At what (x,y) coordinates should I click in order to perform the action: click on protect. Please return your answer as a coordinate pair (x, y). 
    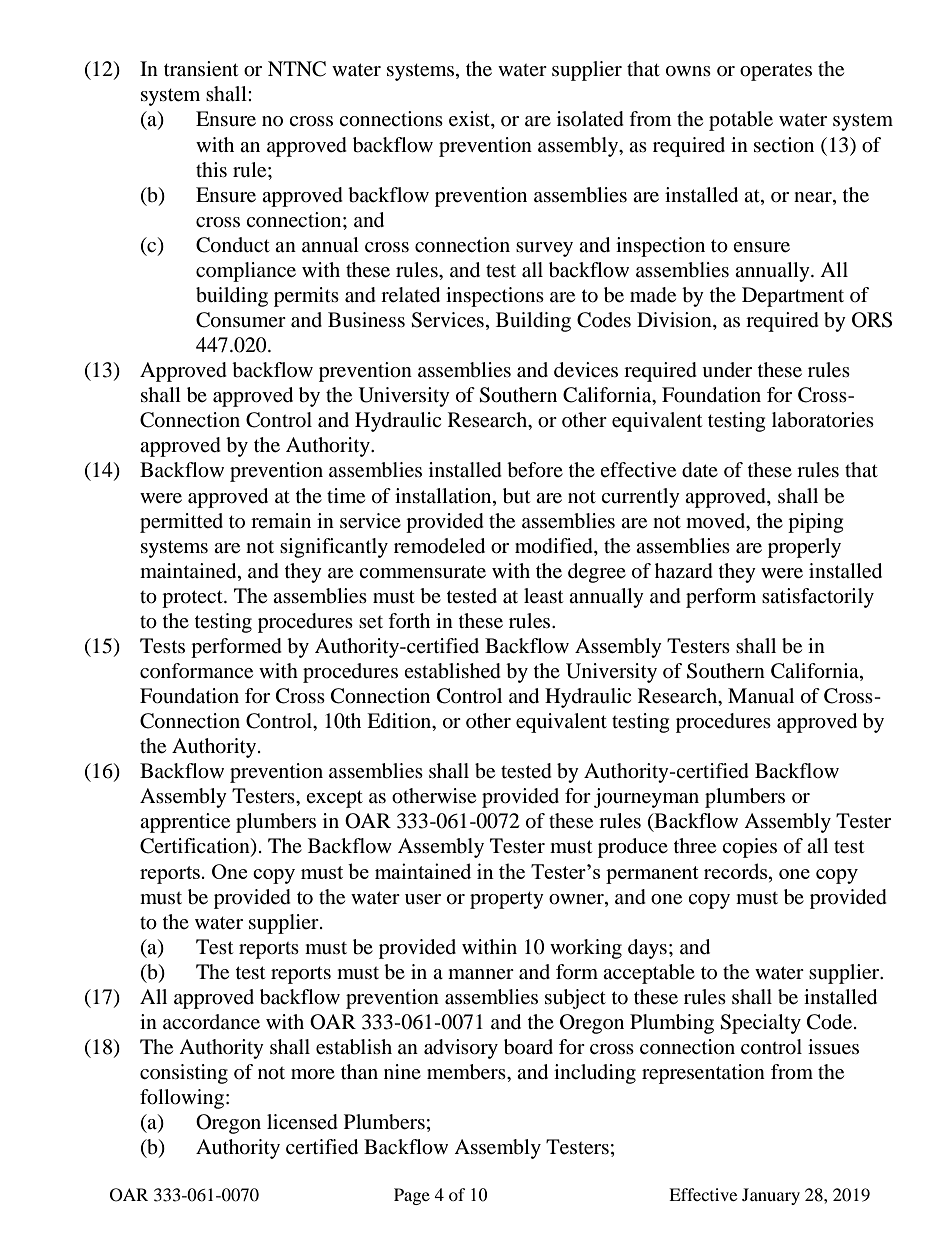
    Looking at the image, I should click on (193, 599).
